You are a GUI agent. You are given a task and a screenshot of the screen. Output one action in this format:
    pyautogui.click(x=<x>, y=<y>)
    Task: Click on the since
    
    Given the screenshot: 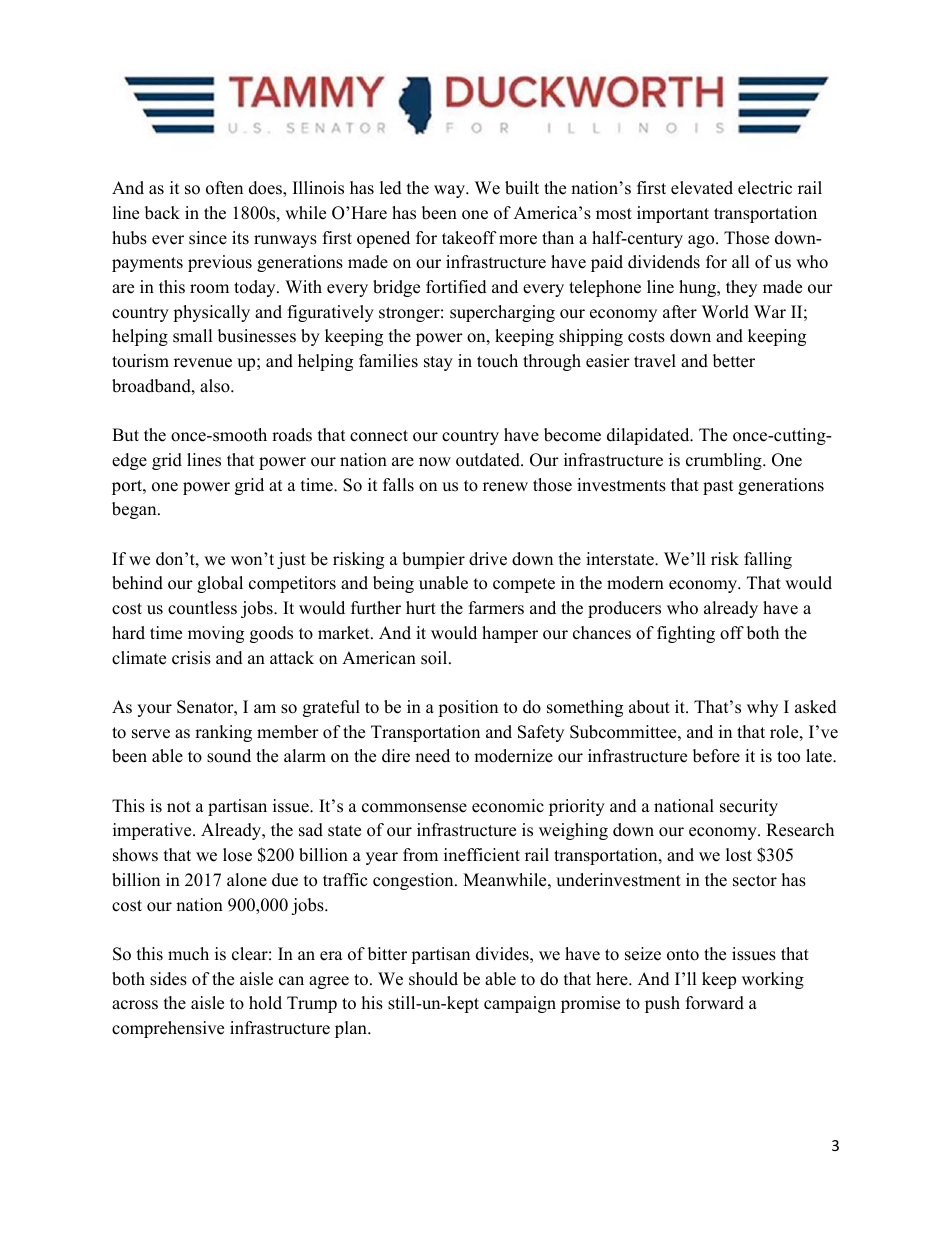 What is the action you would take?
    pyautogui.click(x=208, y=238)
